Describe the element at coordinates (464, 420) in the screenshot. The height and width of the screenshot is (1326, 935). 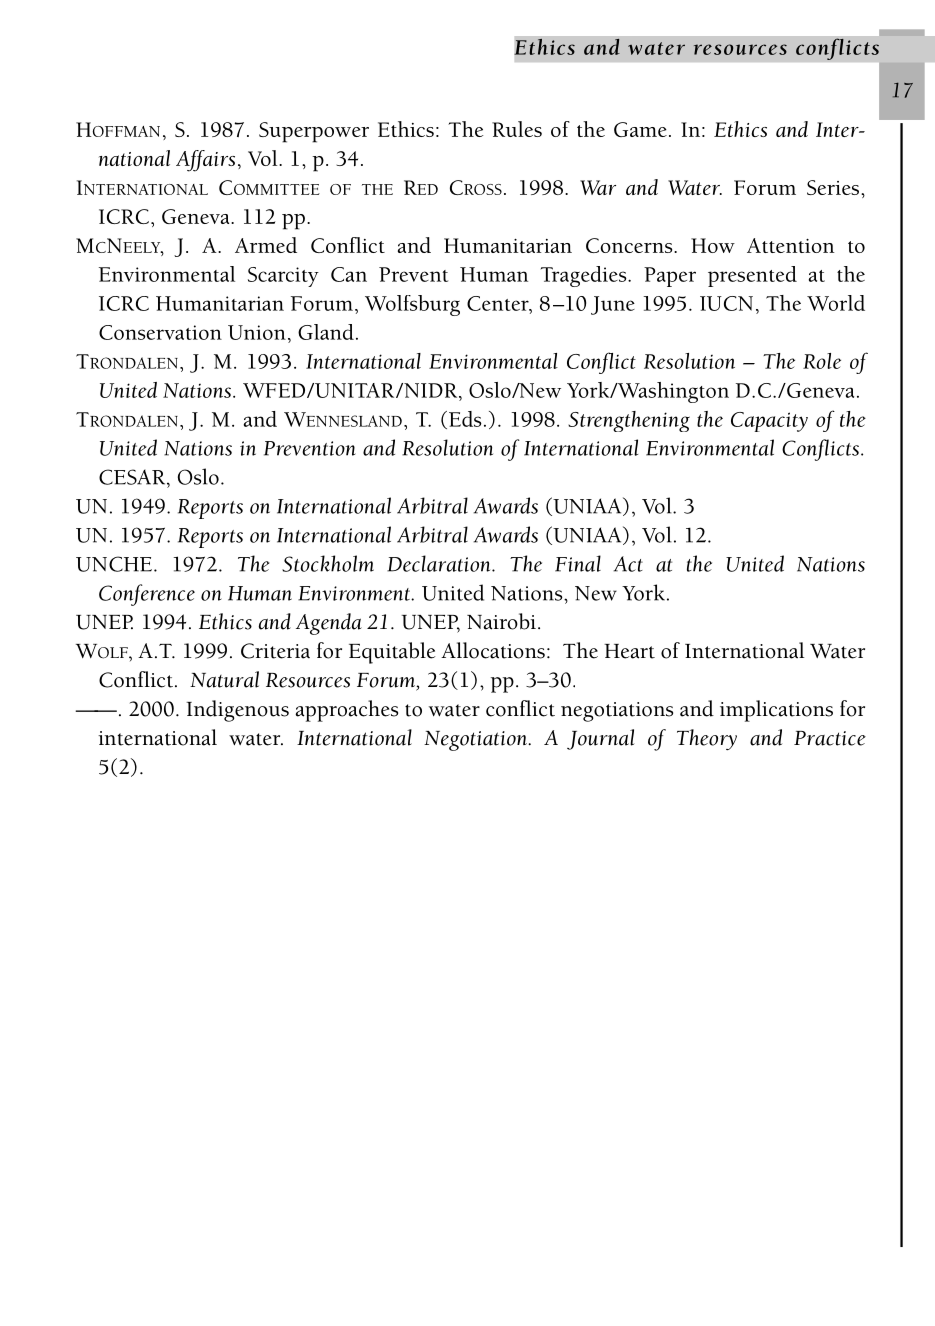
I see `Eds` at that location.
